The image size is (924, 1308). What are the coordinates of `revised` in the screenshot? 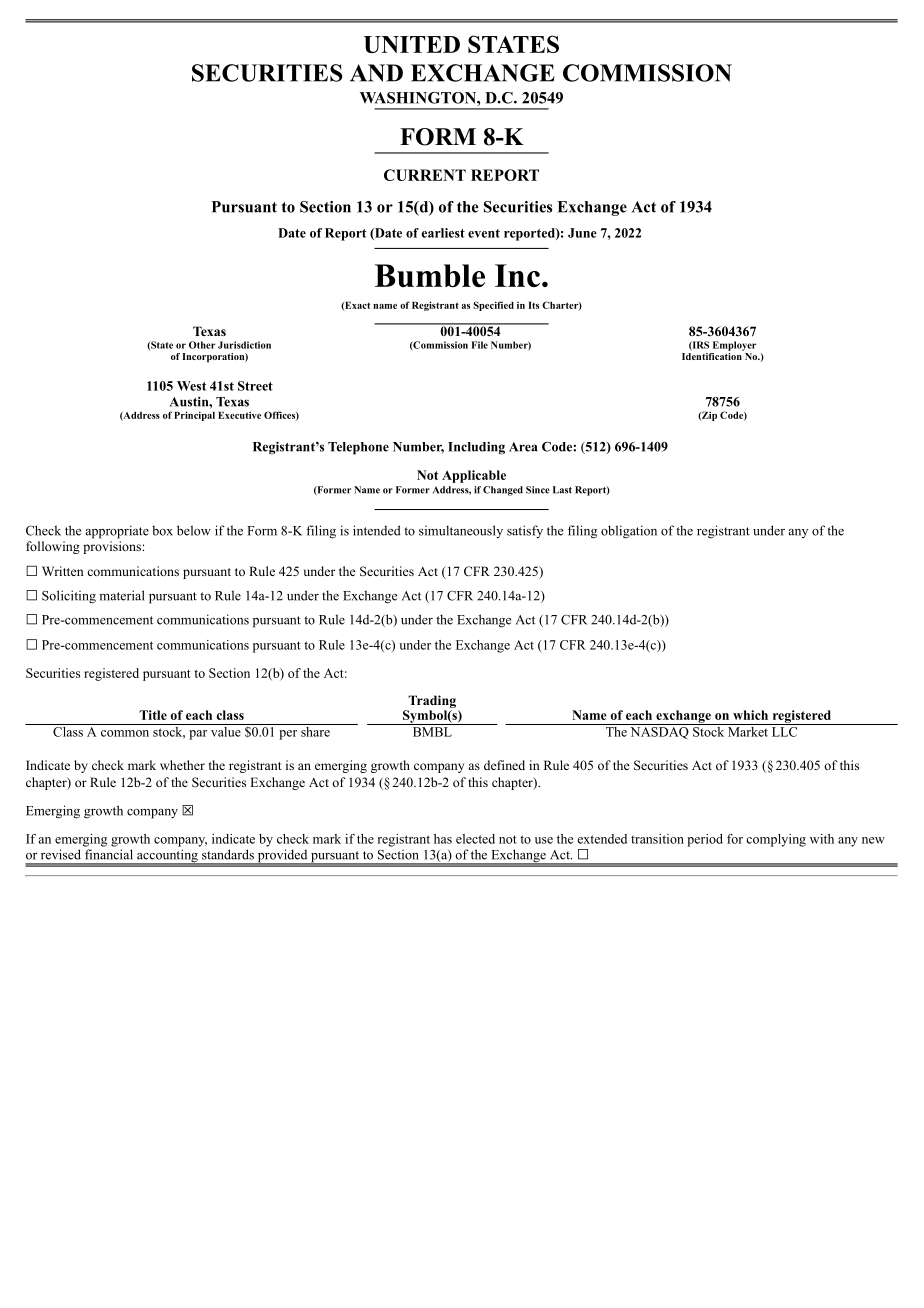 It's located at (61, 854).
